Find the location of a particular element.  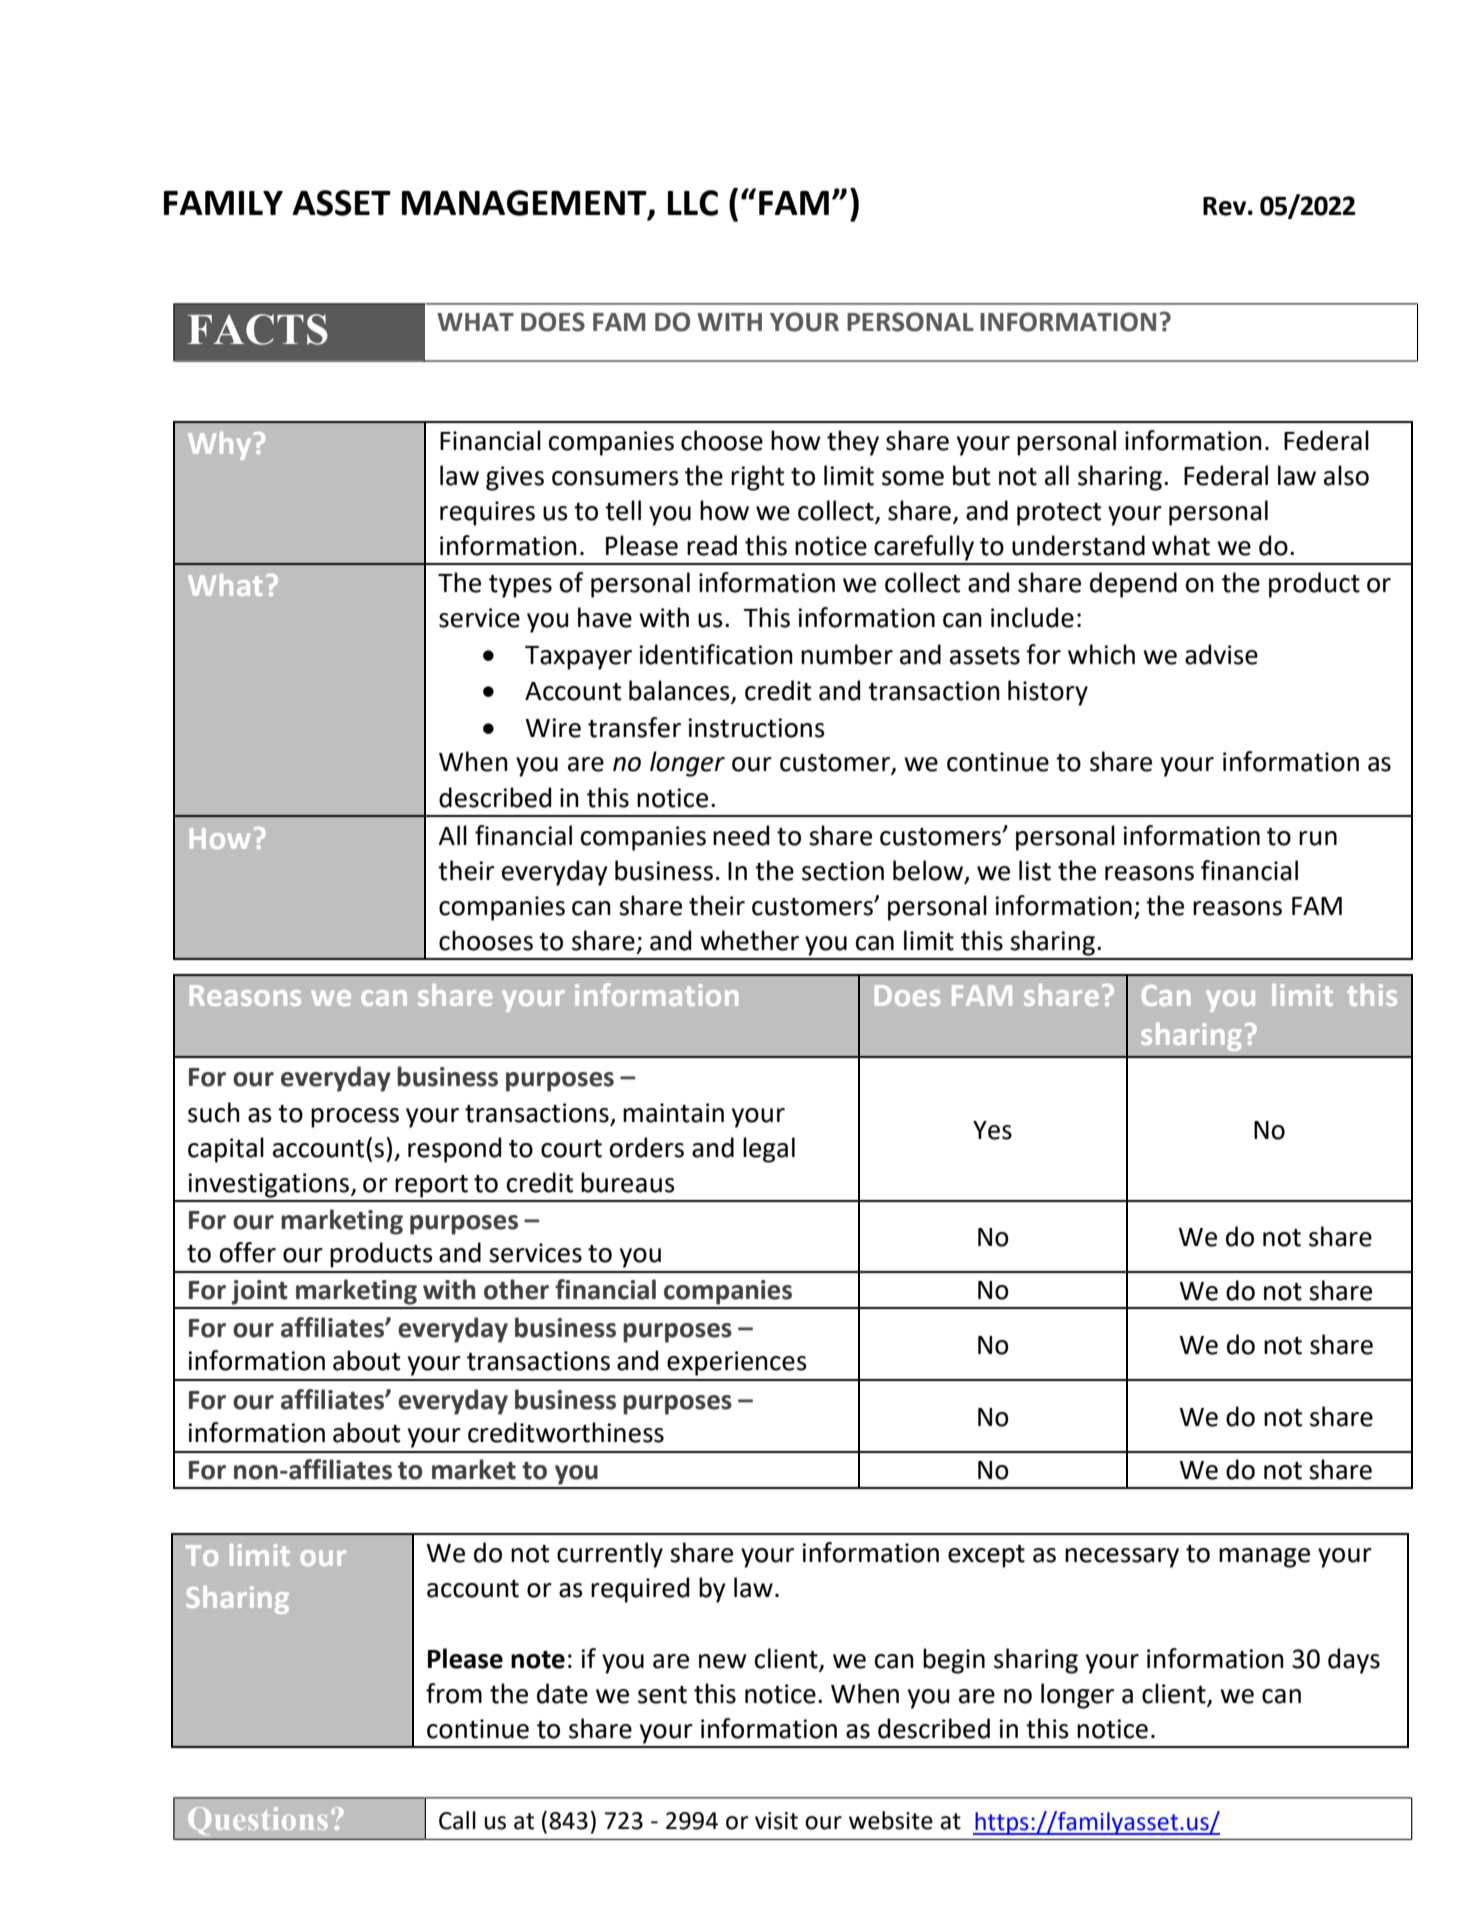

also is located at coordinates (1346, 475).
